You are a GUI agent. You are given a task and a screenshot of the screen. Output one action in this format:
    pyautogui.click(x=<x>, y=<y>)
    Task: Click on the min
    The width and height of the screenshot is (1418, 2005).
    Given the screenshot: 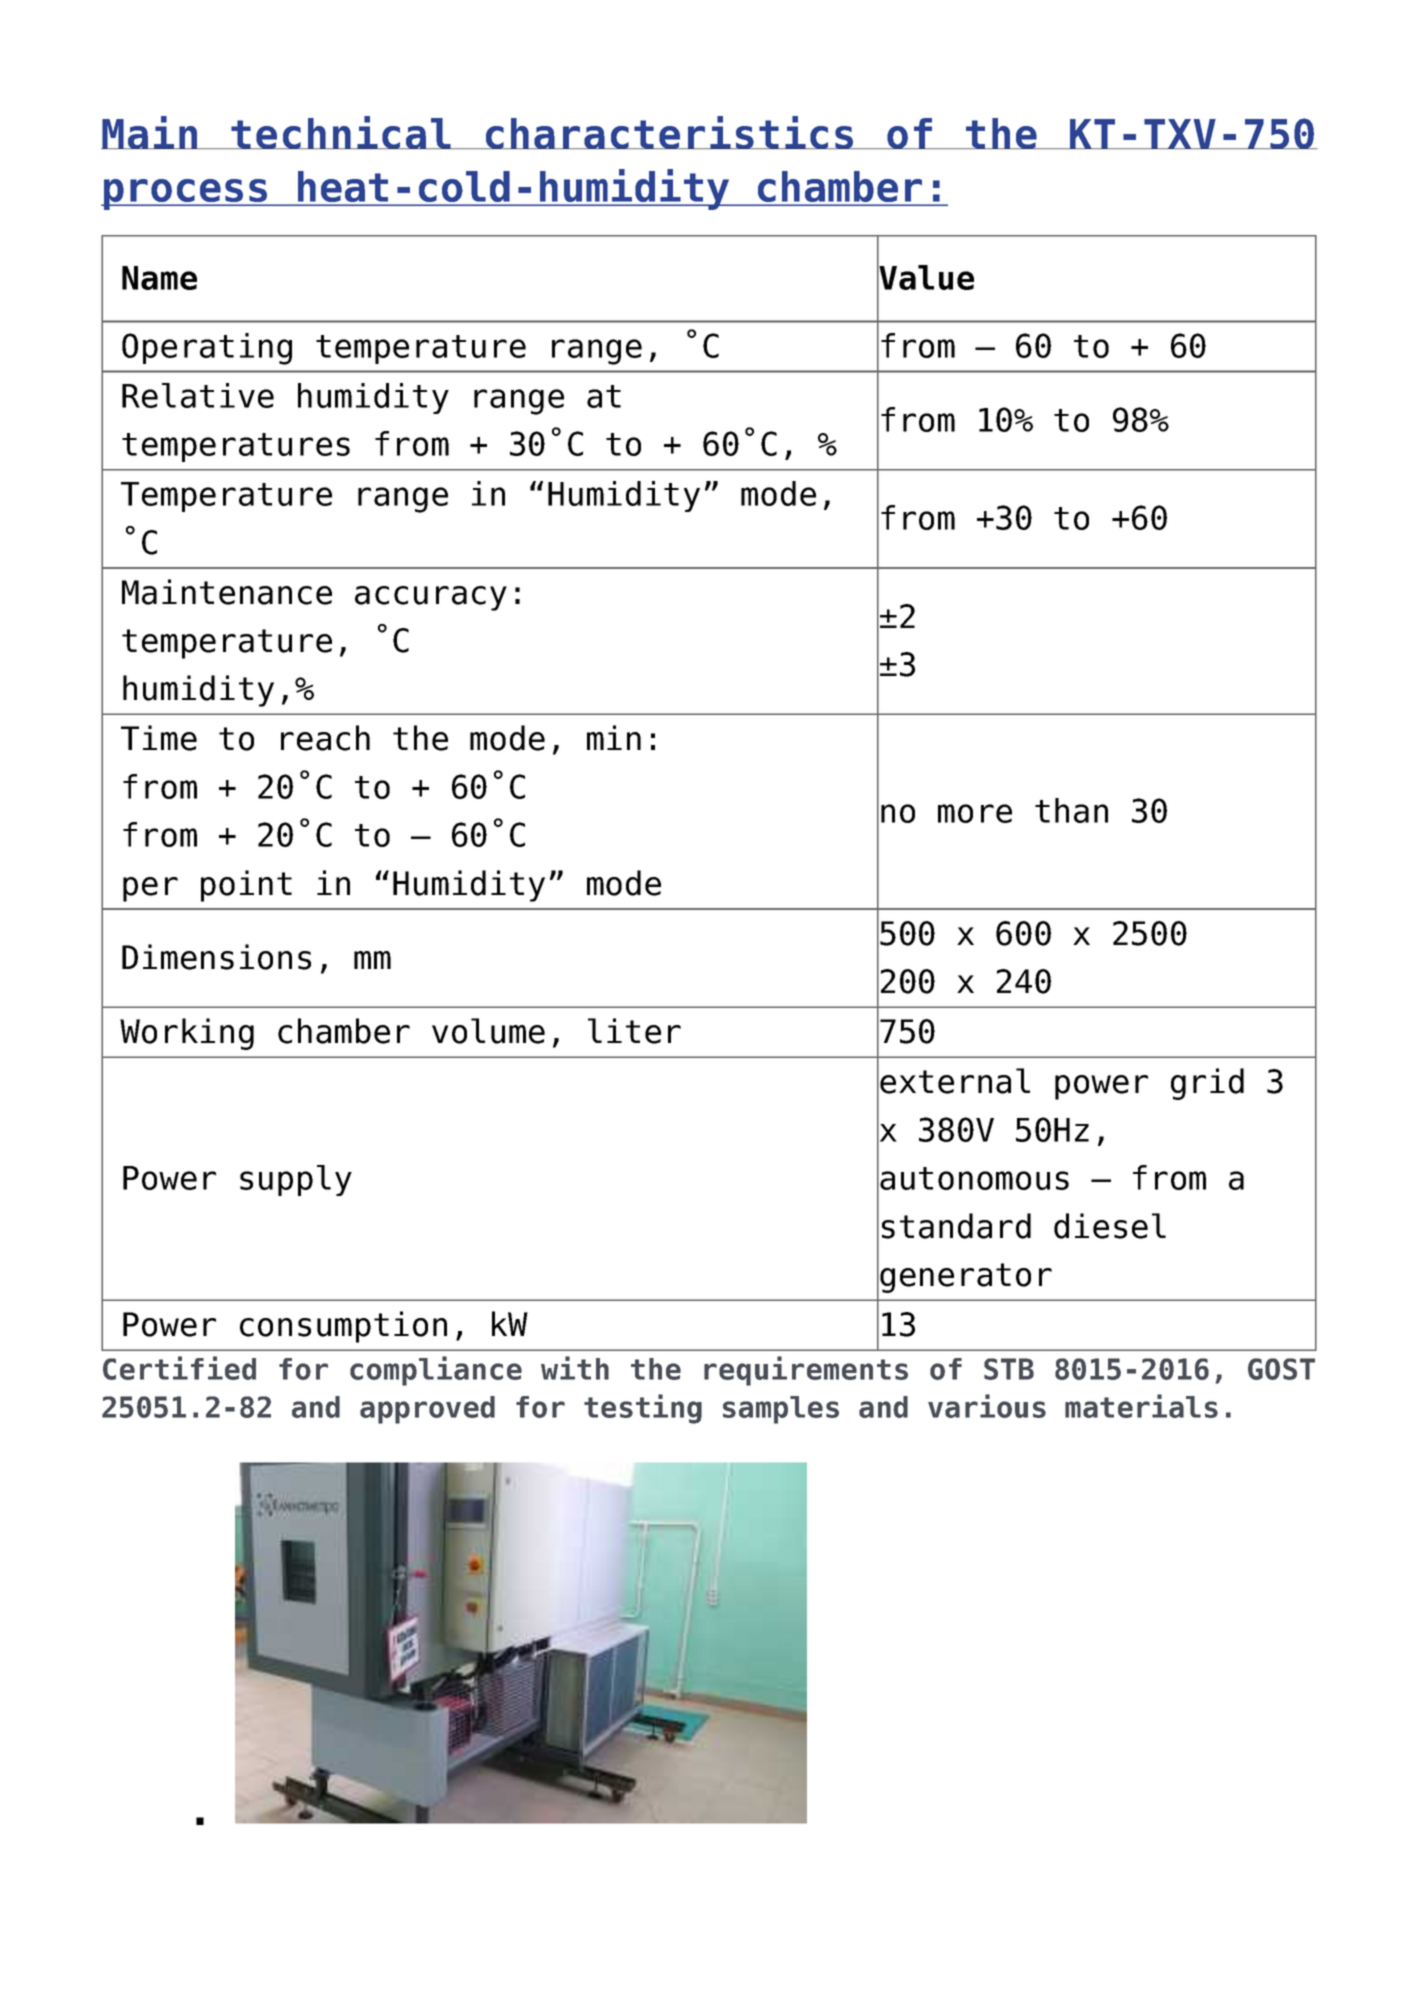 What is the action you would take?
    pyautogui.click(x=614, y=737)
